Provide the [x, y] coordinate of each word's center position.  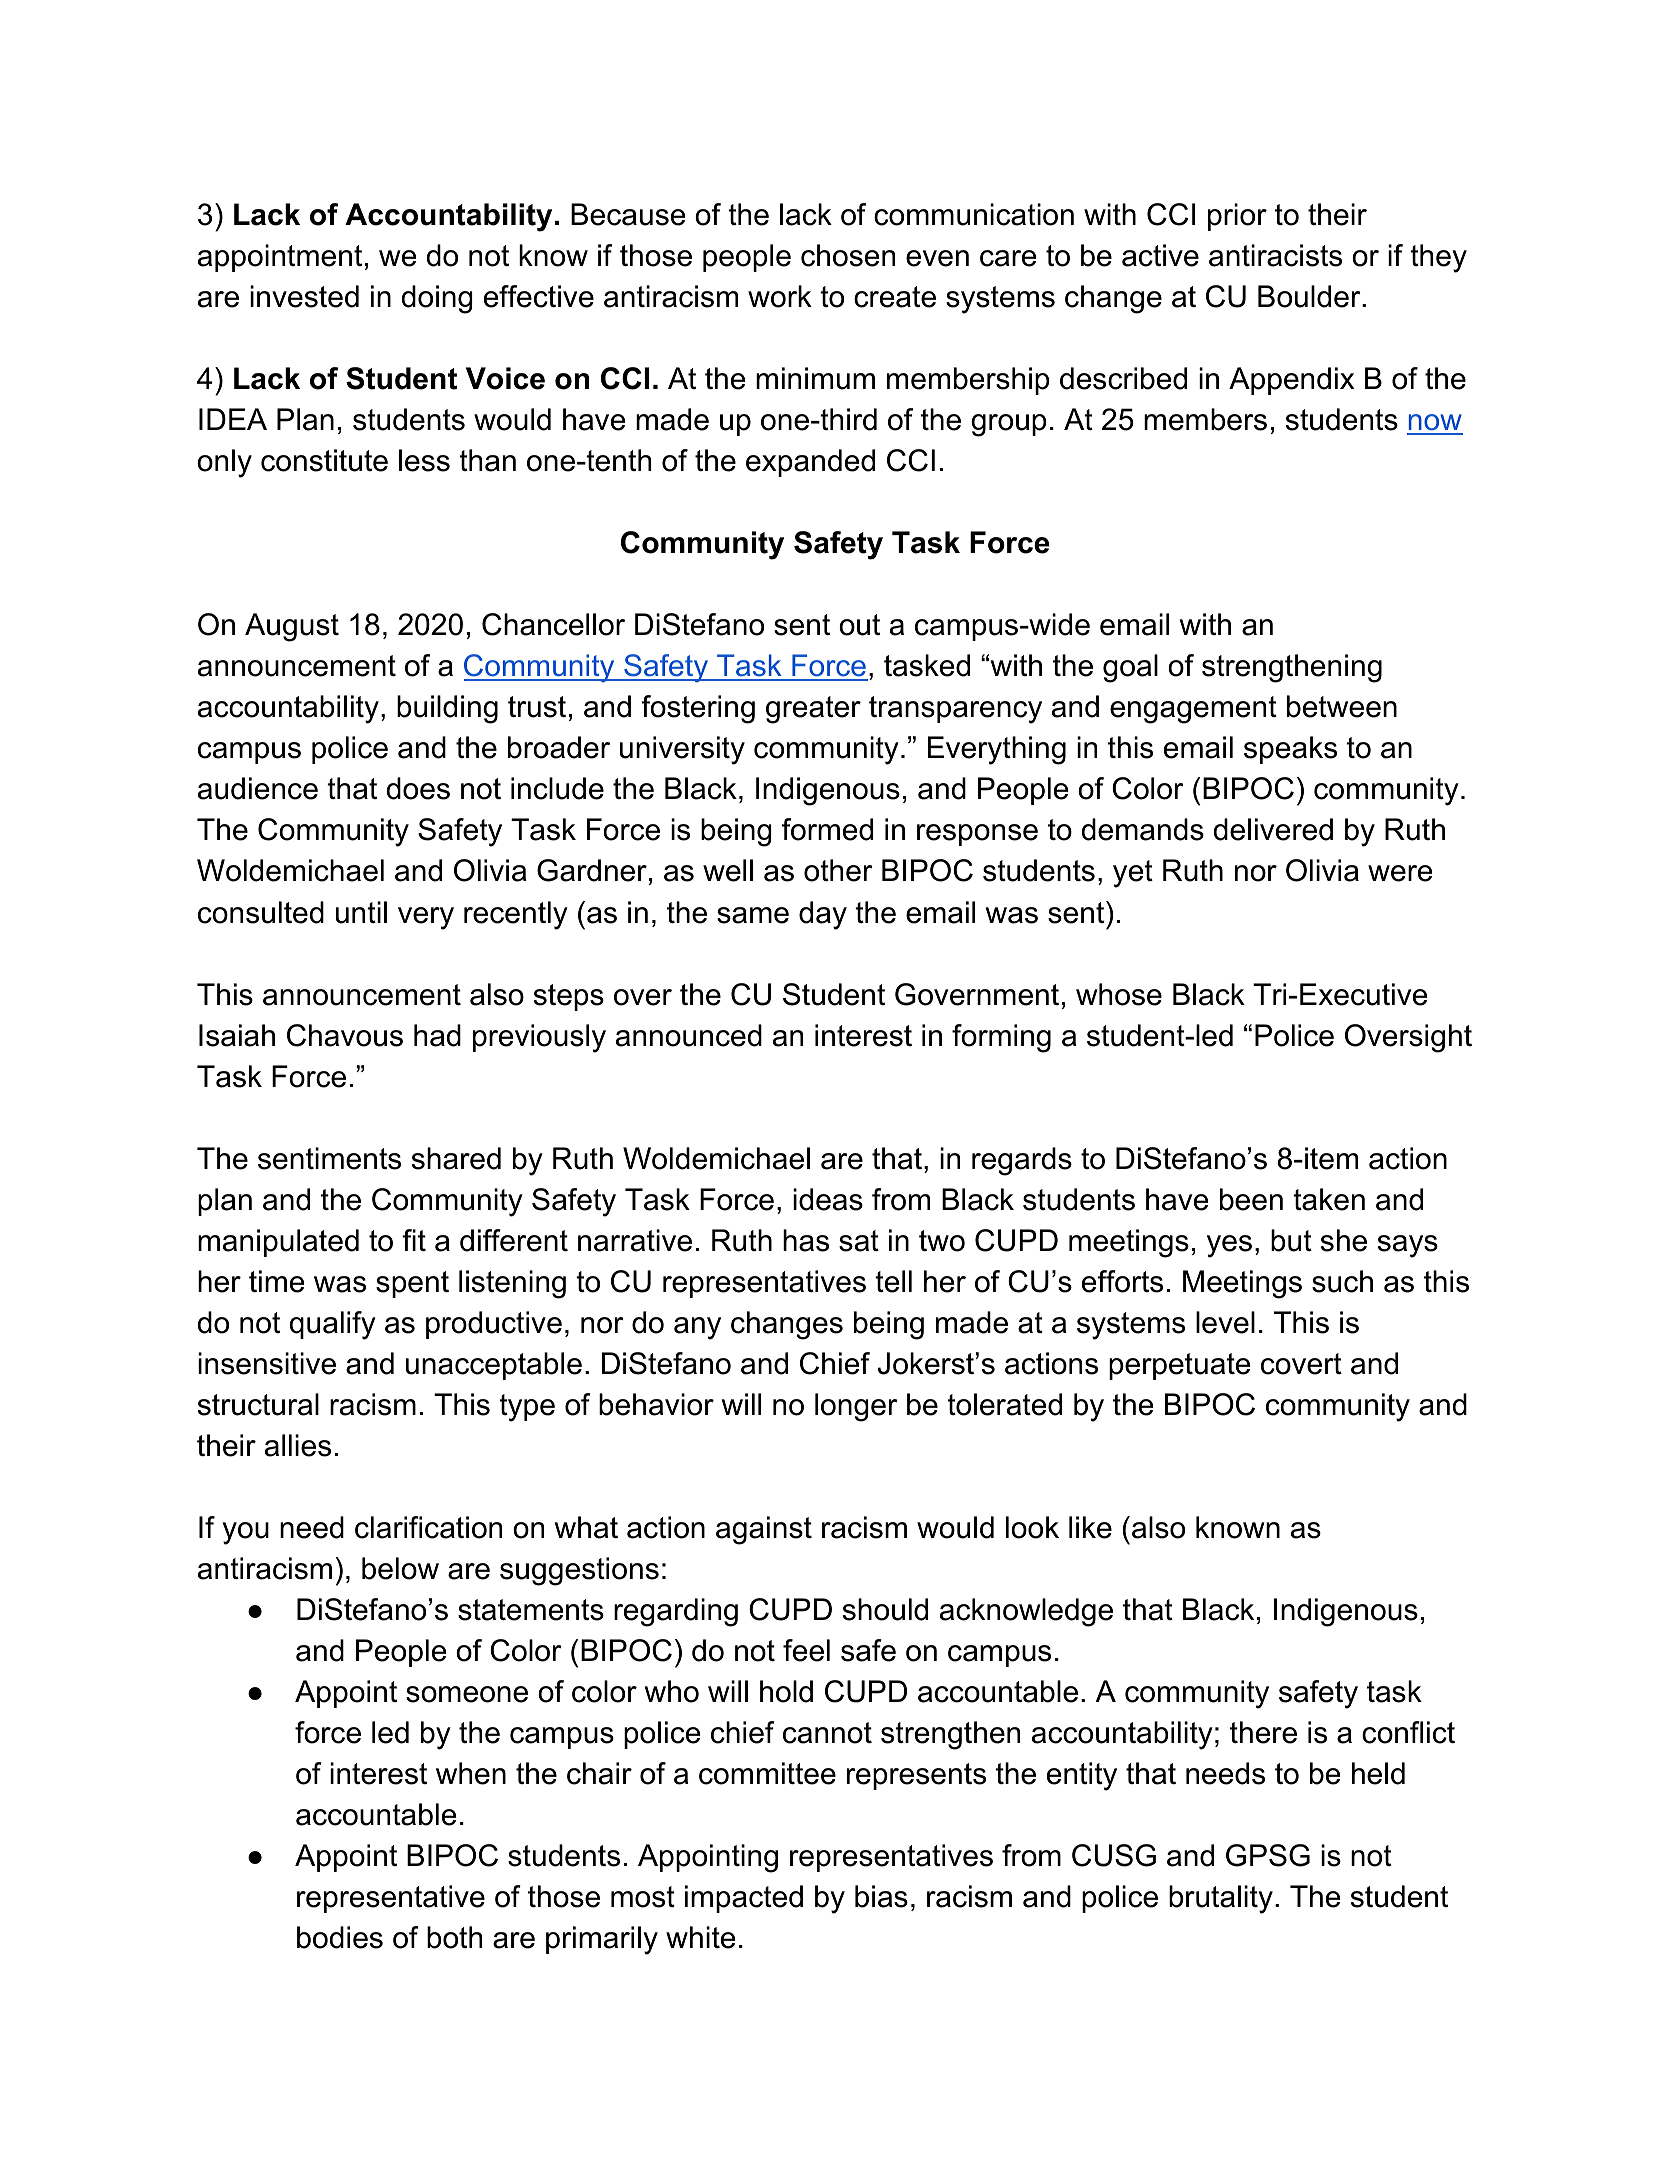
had [437, 1035]
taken [1329, 1199]
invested [304, 296]
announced [689, 1035]
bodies [340, 1937]
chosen [848, 255]
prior [1237, 217]
